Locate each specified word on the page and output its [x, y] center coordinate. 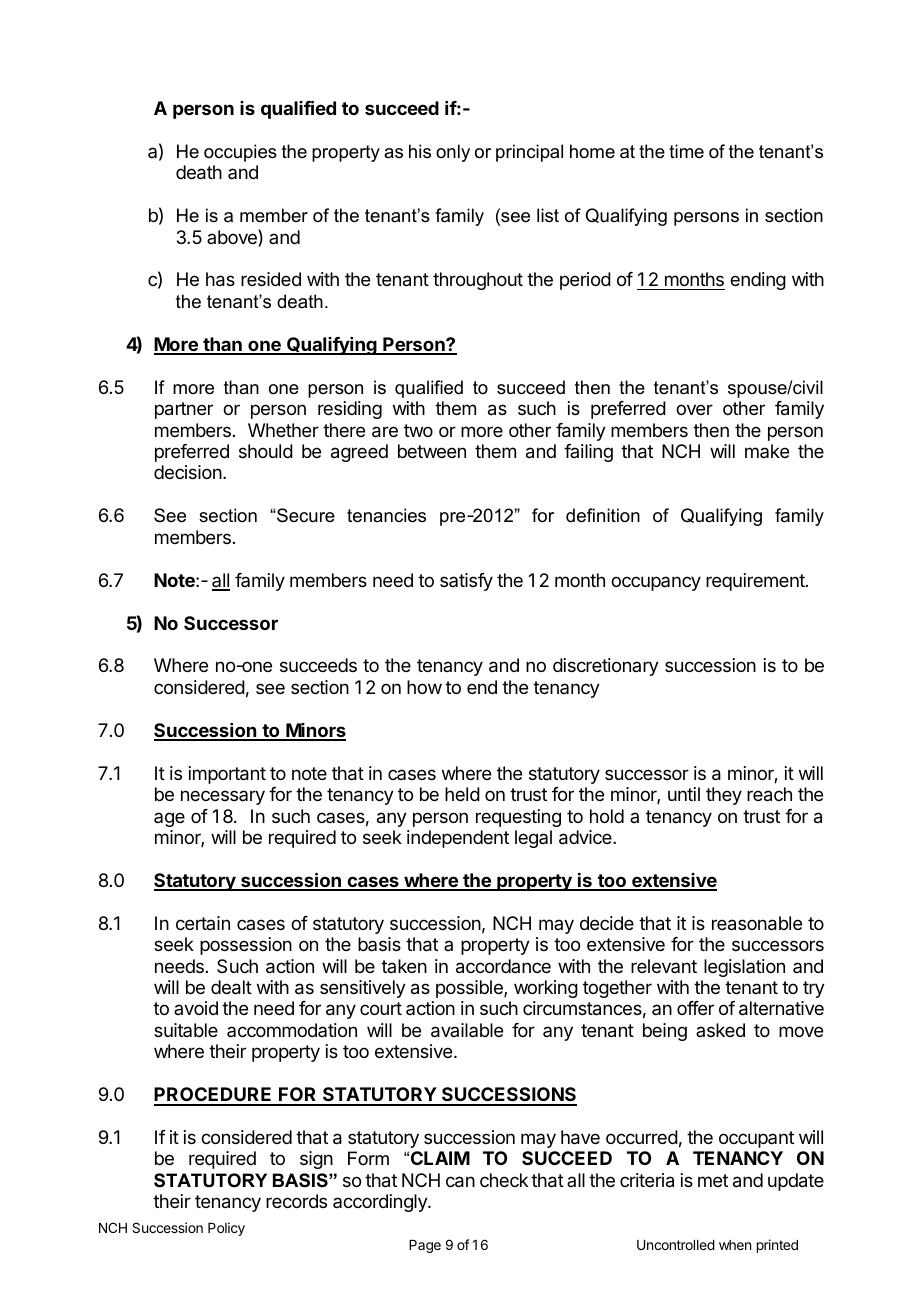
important [227, 775]
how [424, 687]
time [686, 151]
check [504, 1180]
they [724, 796]
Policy [226, 1229]
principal [529, 153]
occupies [240, 153]
